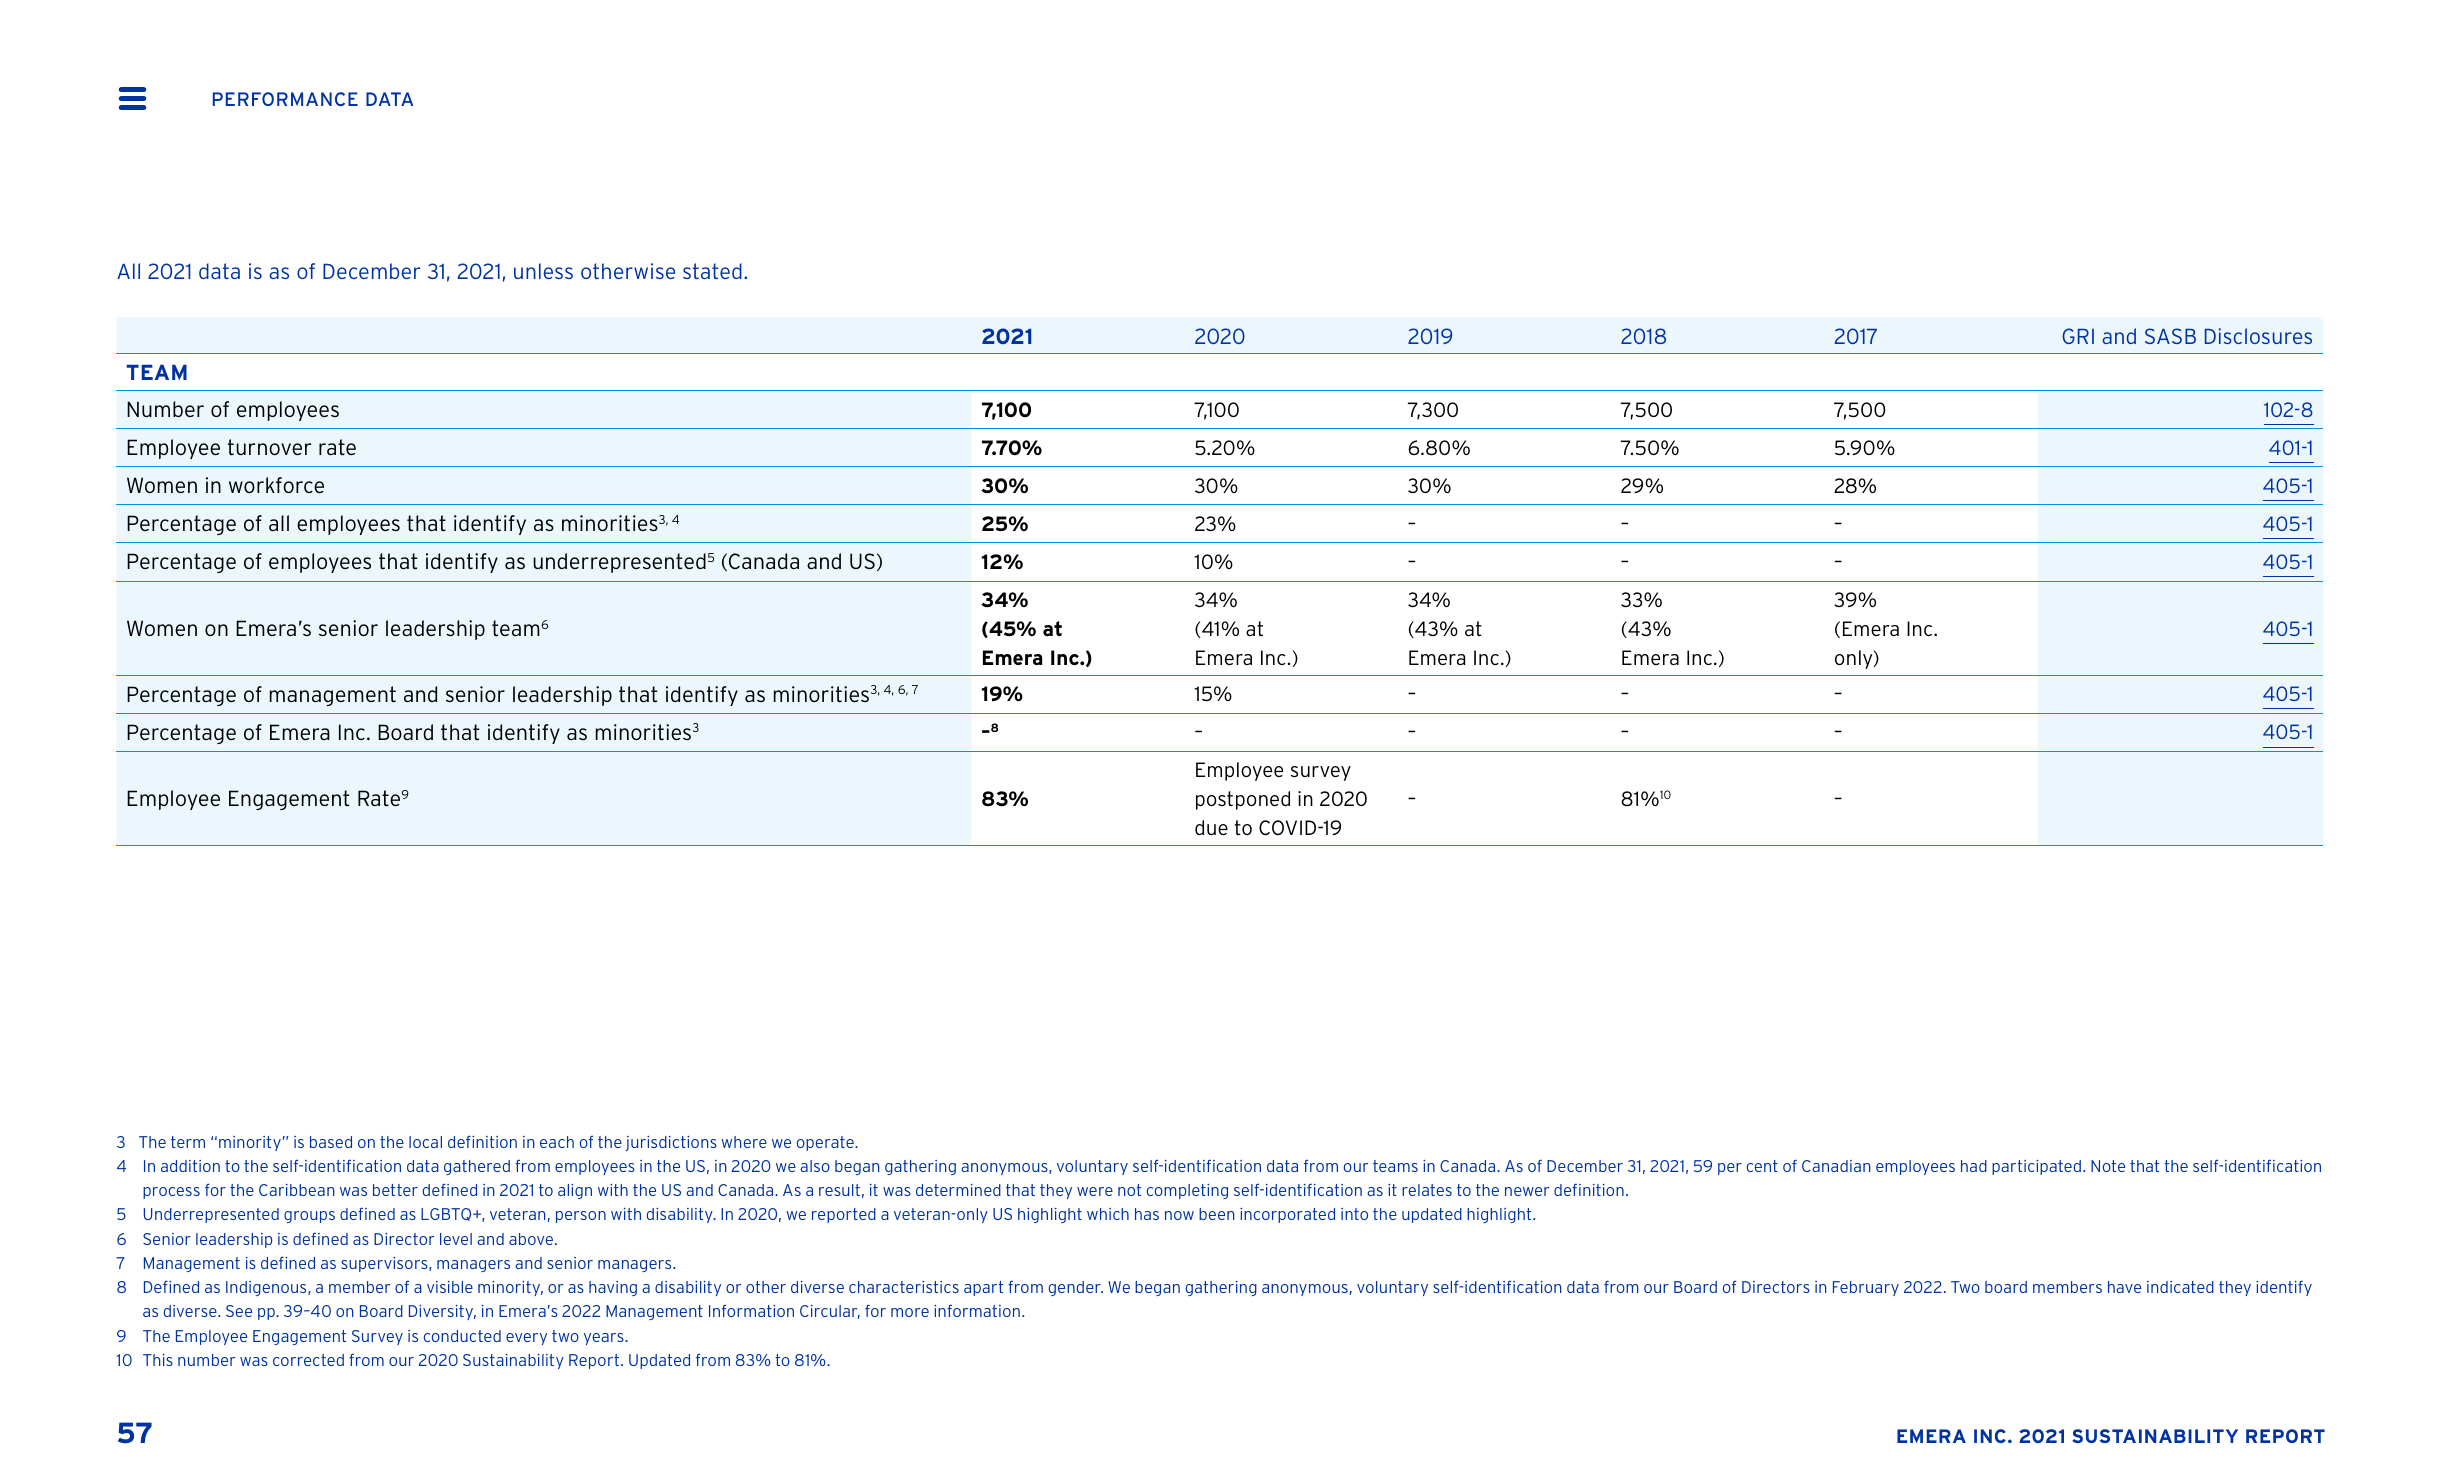 The width and height of the page is (2442, 1483). What do you see at coordinates (2078, 336) in the page?
I see `GRI` at bounding box center [2078, 336].
